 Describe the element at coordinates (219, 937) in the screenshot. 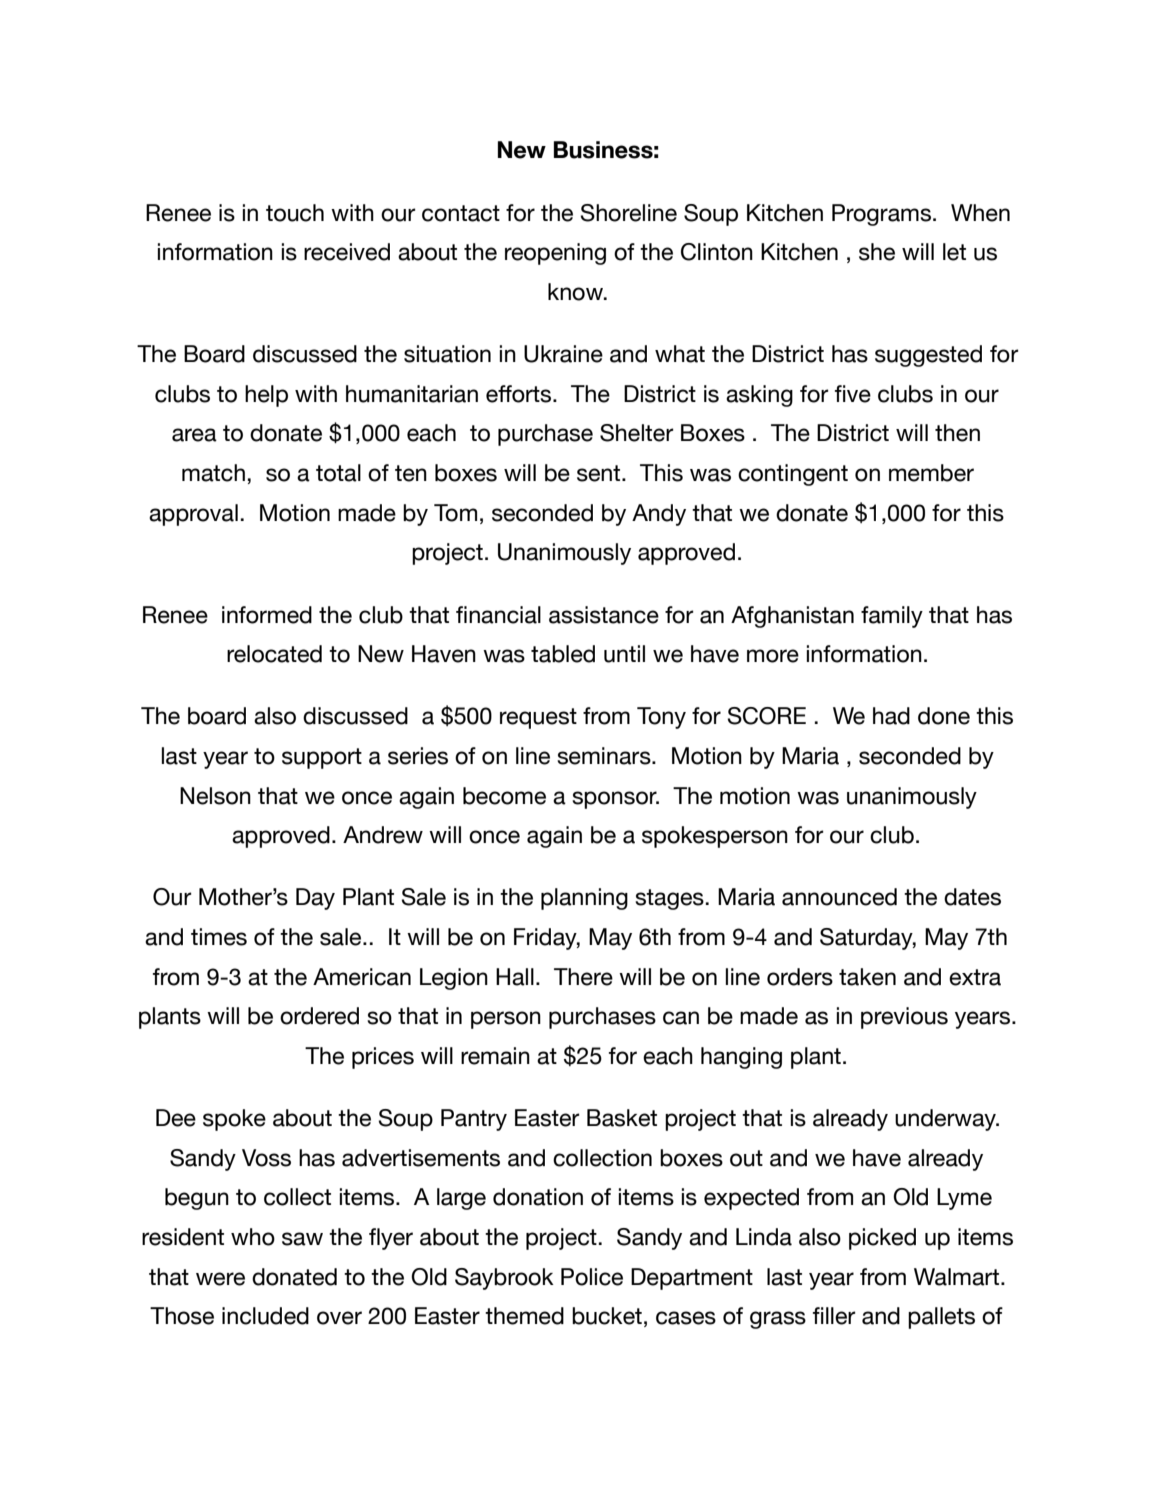

I see `times` at that location.
